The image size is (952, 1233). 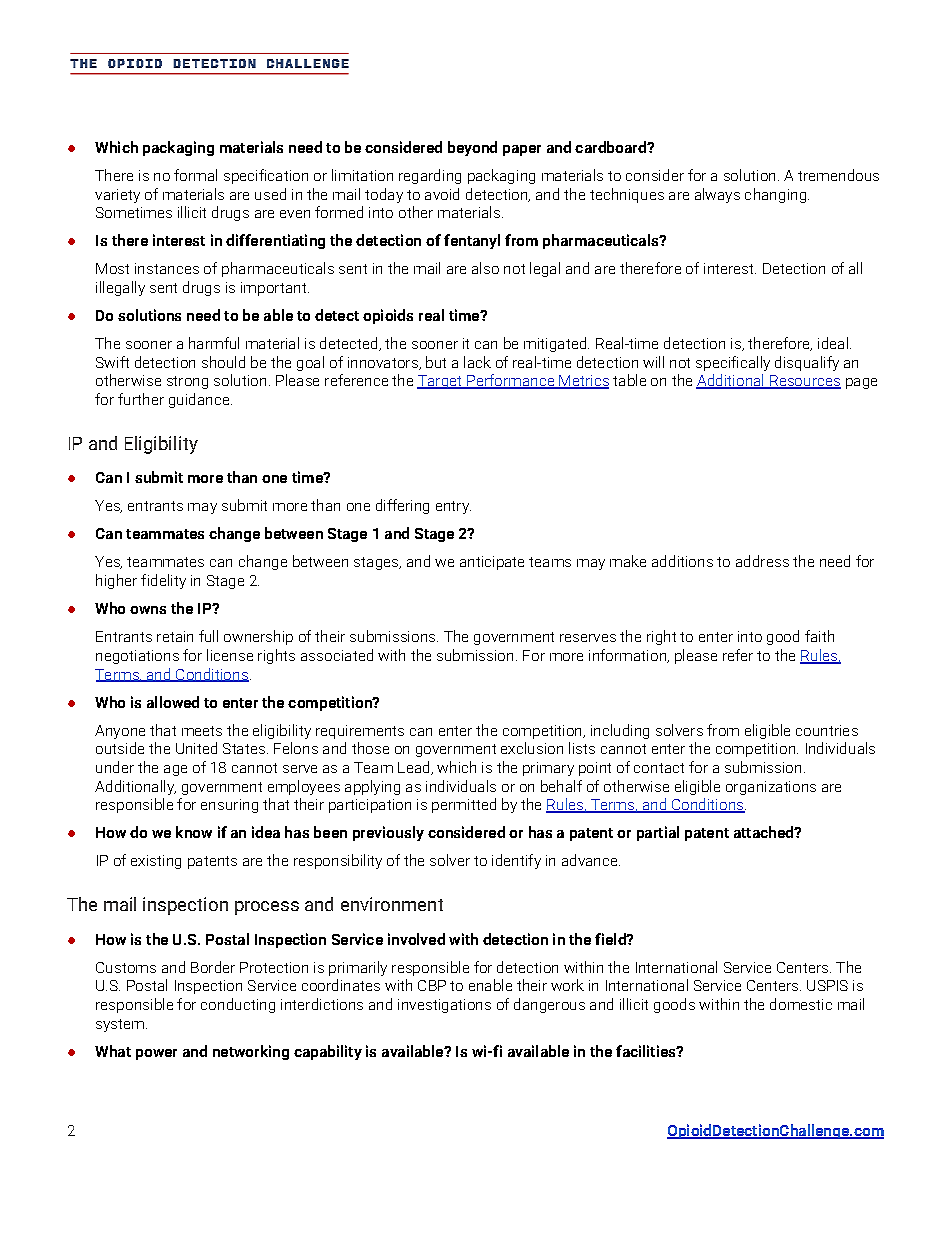 What do you see at coordinates (195, 175) in the screenshot?
I see `formal` at bounding box center [195, 175].
